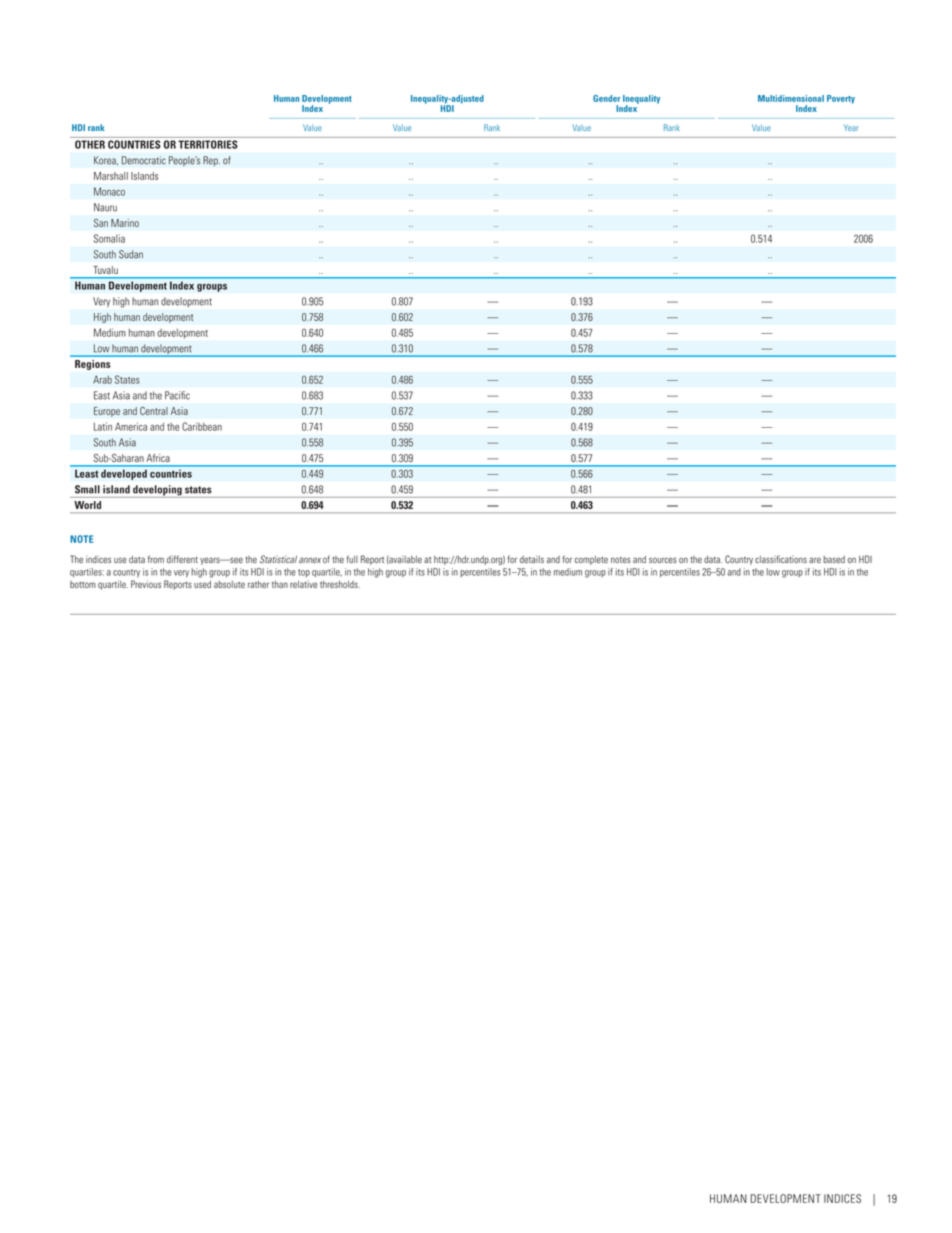 Image resolution: width=952 pixels, height=1233 pixels. What do you see at coordinates (158, 458) in the image?
I see `Africa` at bounding box center [158, 458].
